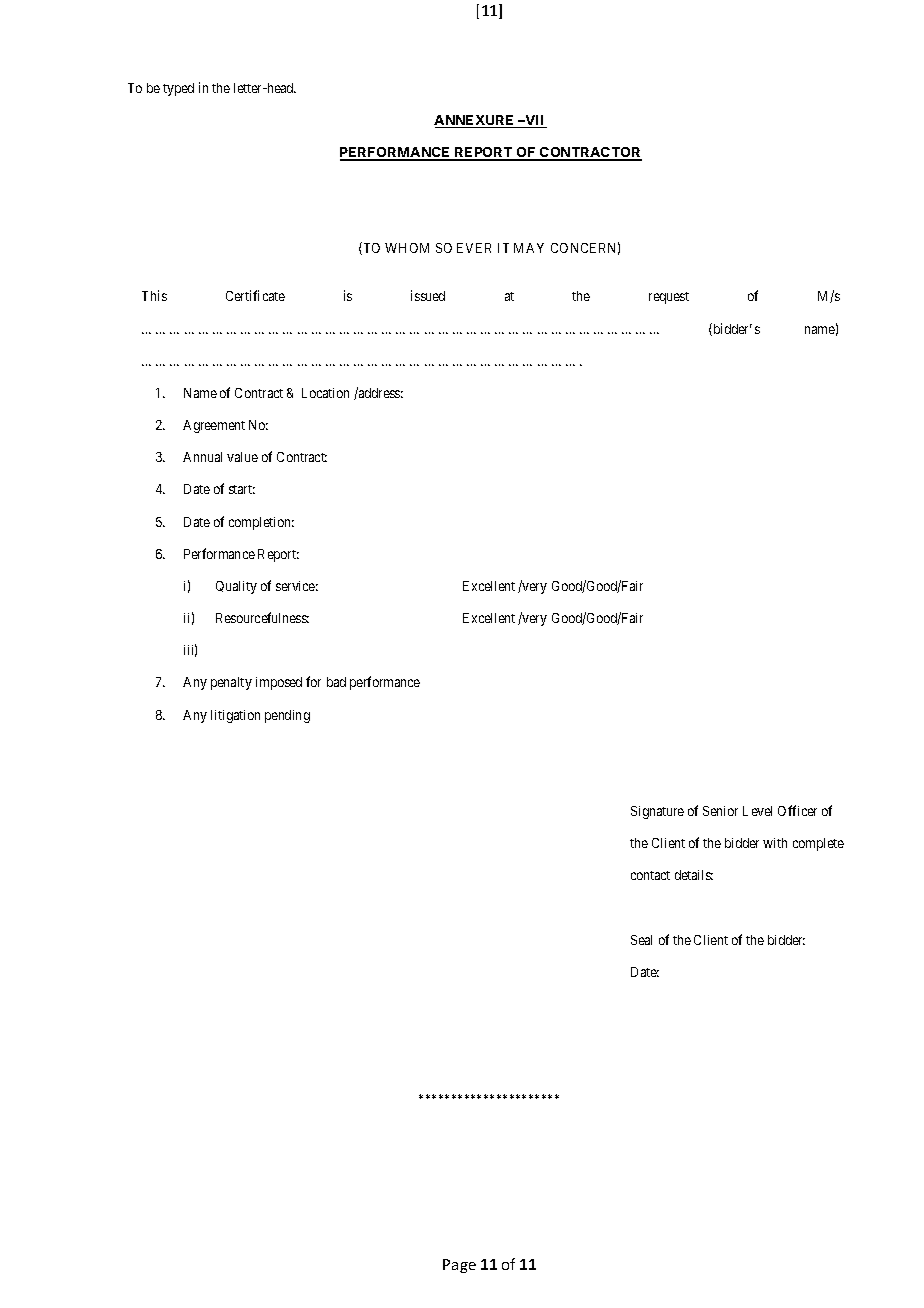  What do you see at coordinates (235, 716) in the page?
I see `litigation` at bounding box center [235, 716].
